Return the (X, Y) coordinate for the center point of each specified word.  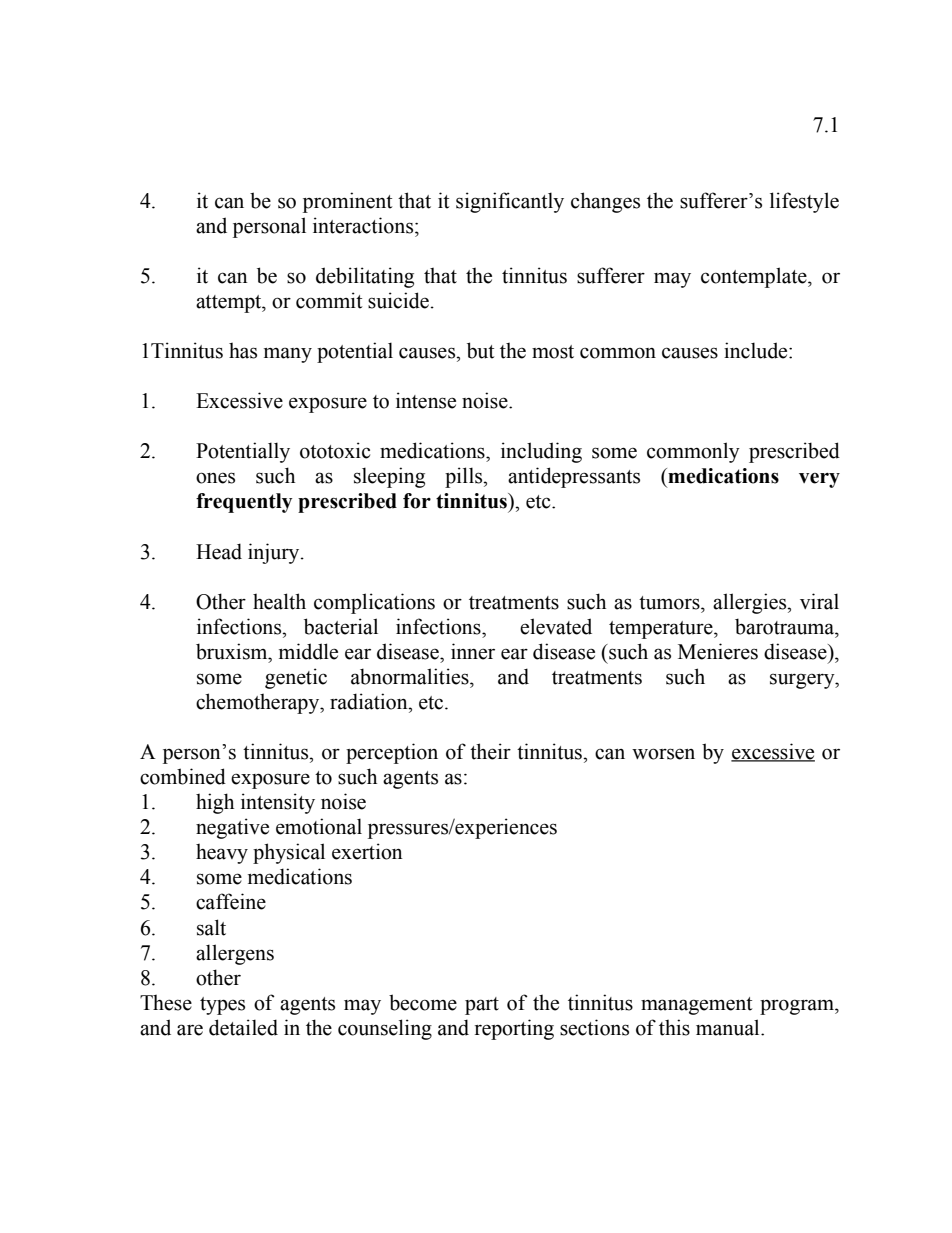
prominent (347, 202)
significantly (510, 202)
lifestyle (804, 202)
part (482, 1006)
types (222, 1006)
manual (729, 1027)
